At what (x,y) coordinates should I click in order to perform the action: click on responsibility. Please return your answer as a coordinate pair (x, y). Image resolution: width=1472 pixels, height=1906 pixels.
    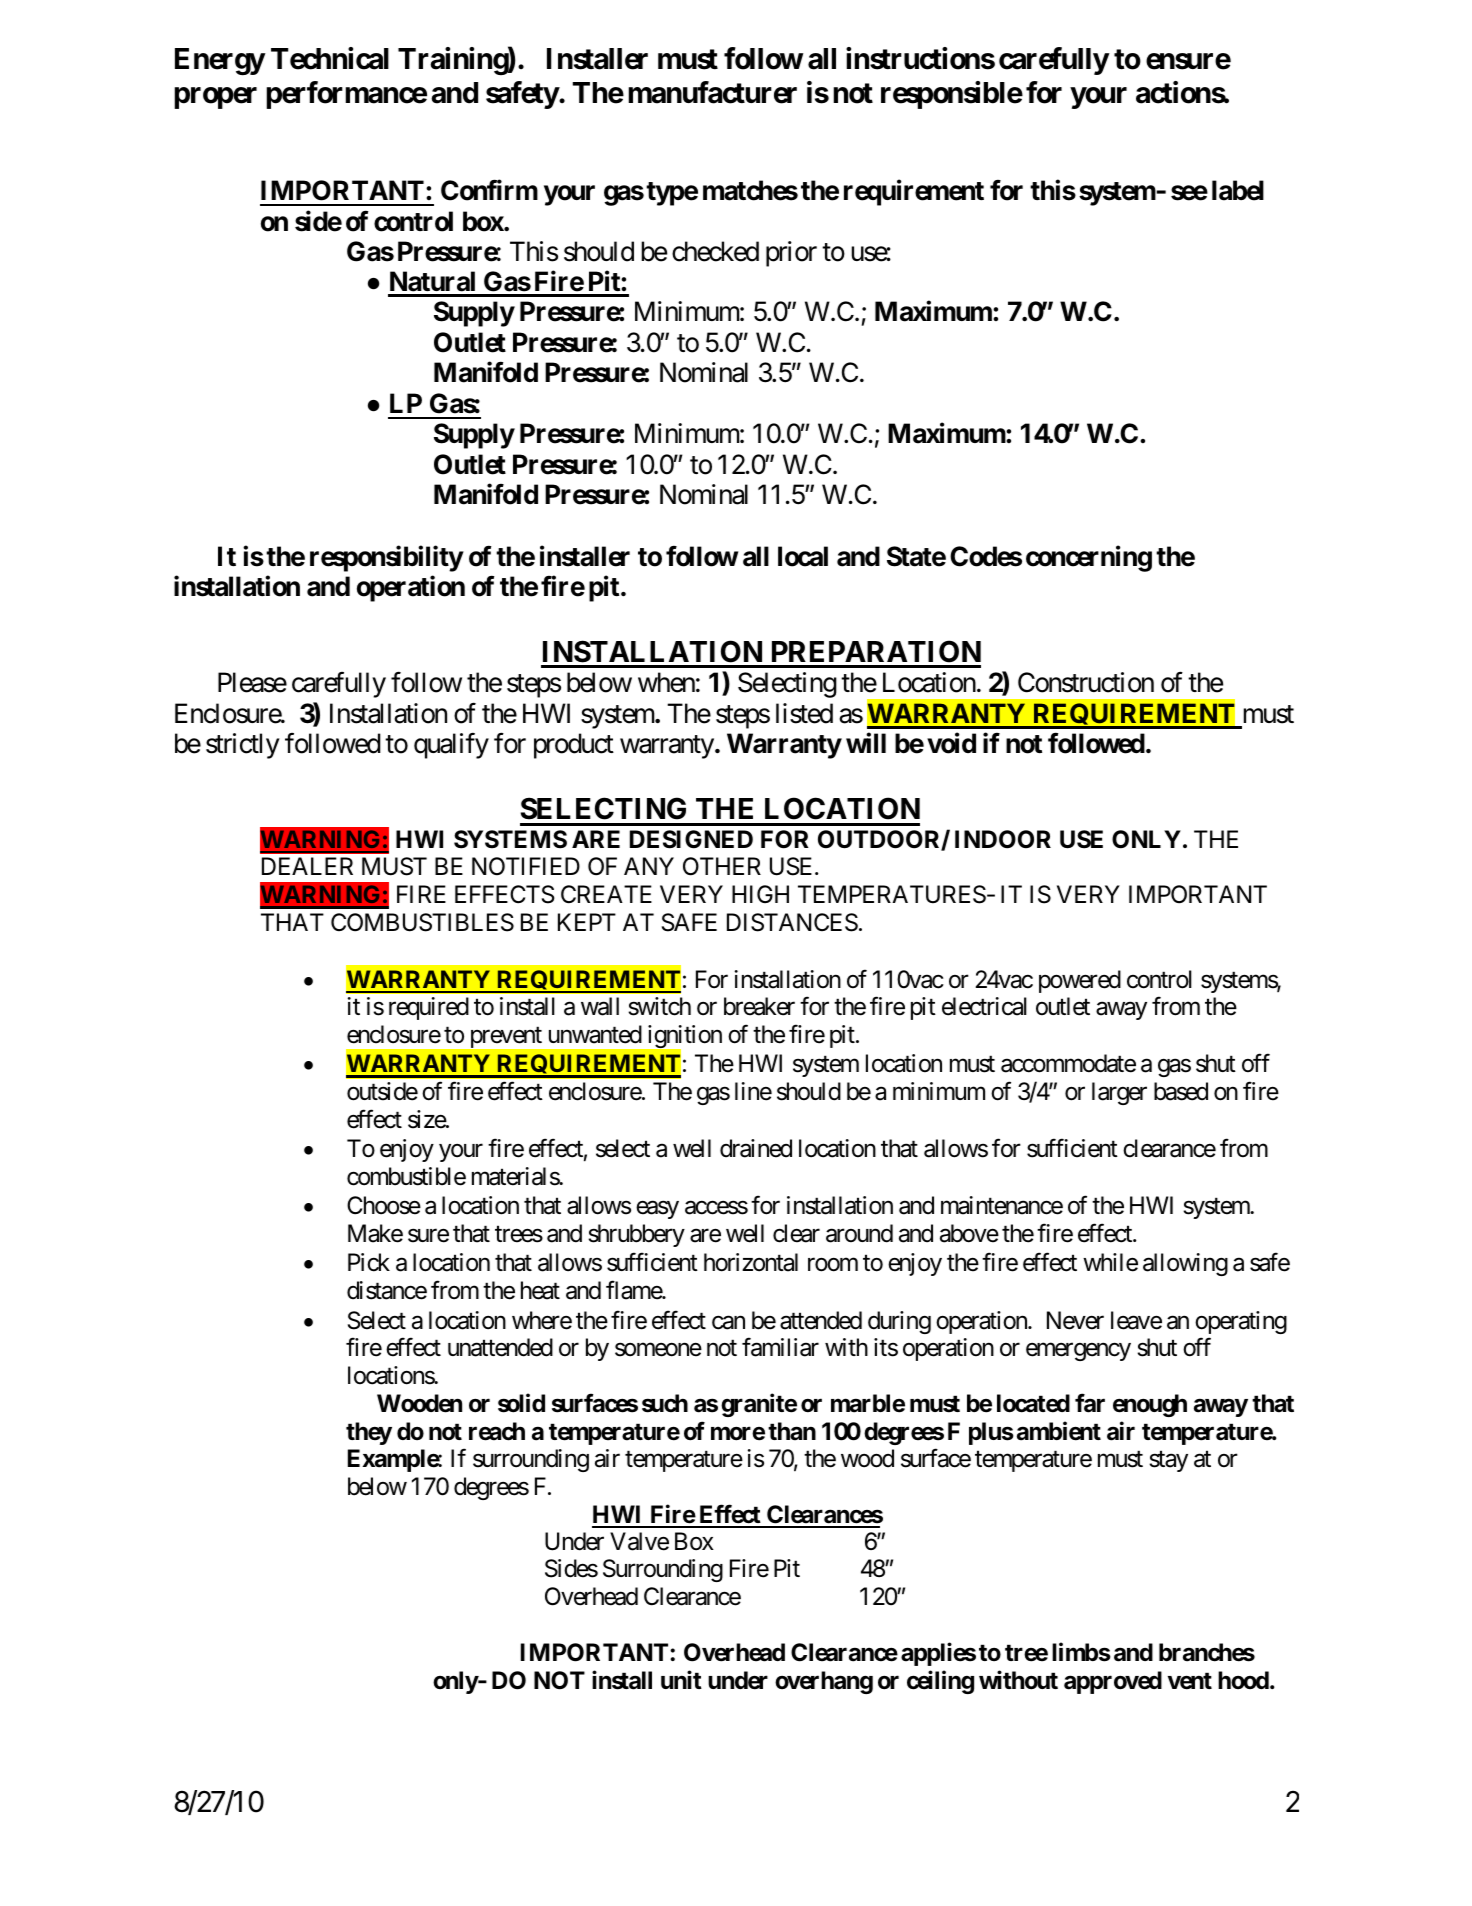
    Looking at the image, I should click on (386, 558).
